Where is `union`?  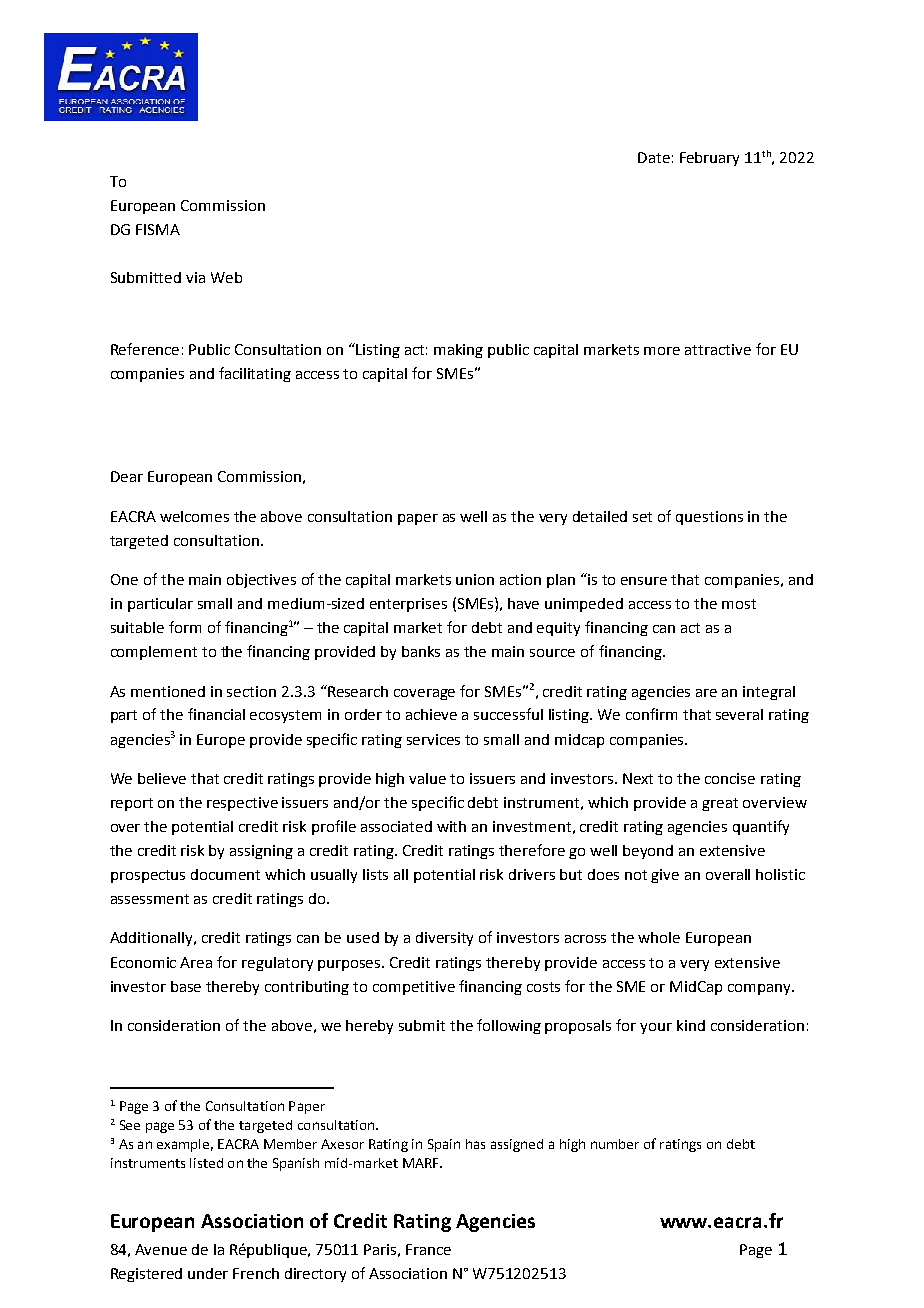
union is located at coordinates (475, 579).
